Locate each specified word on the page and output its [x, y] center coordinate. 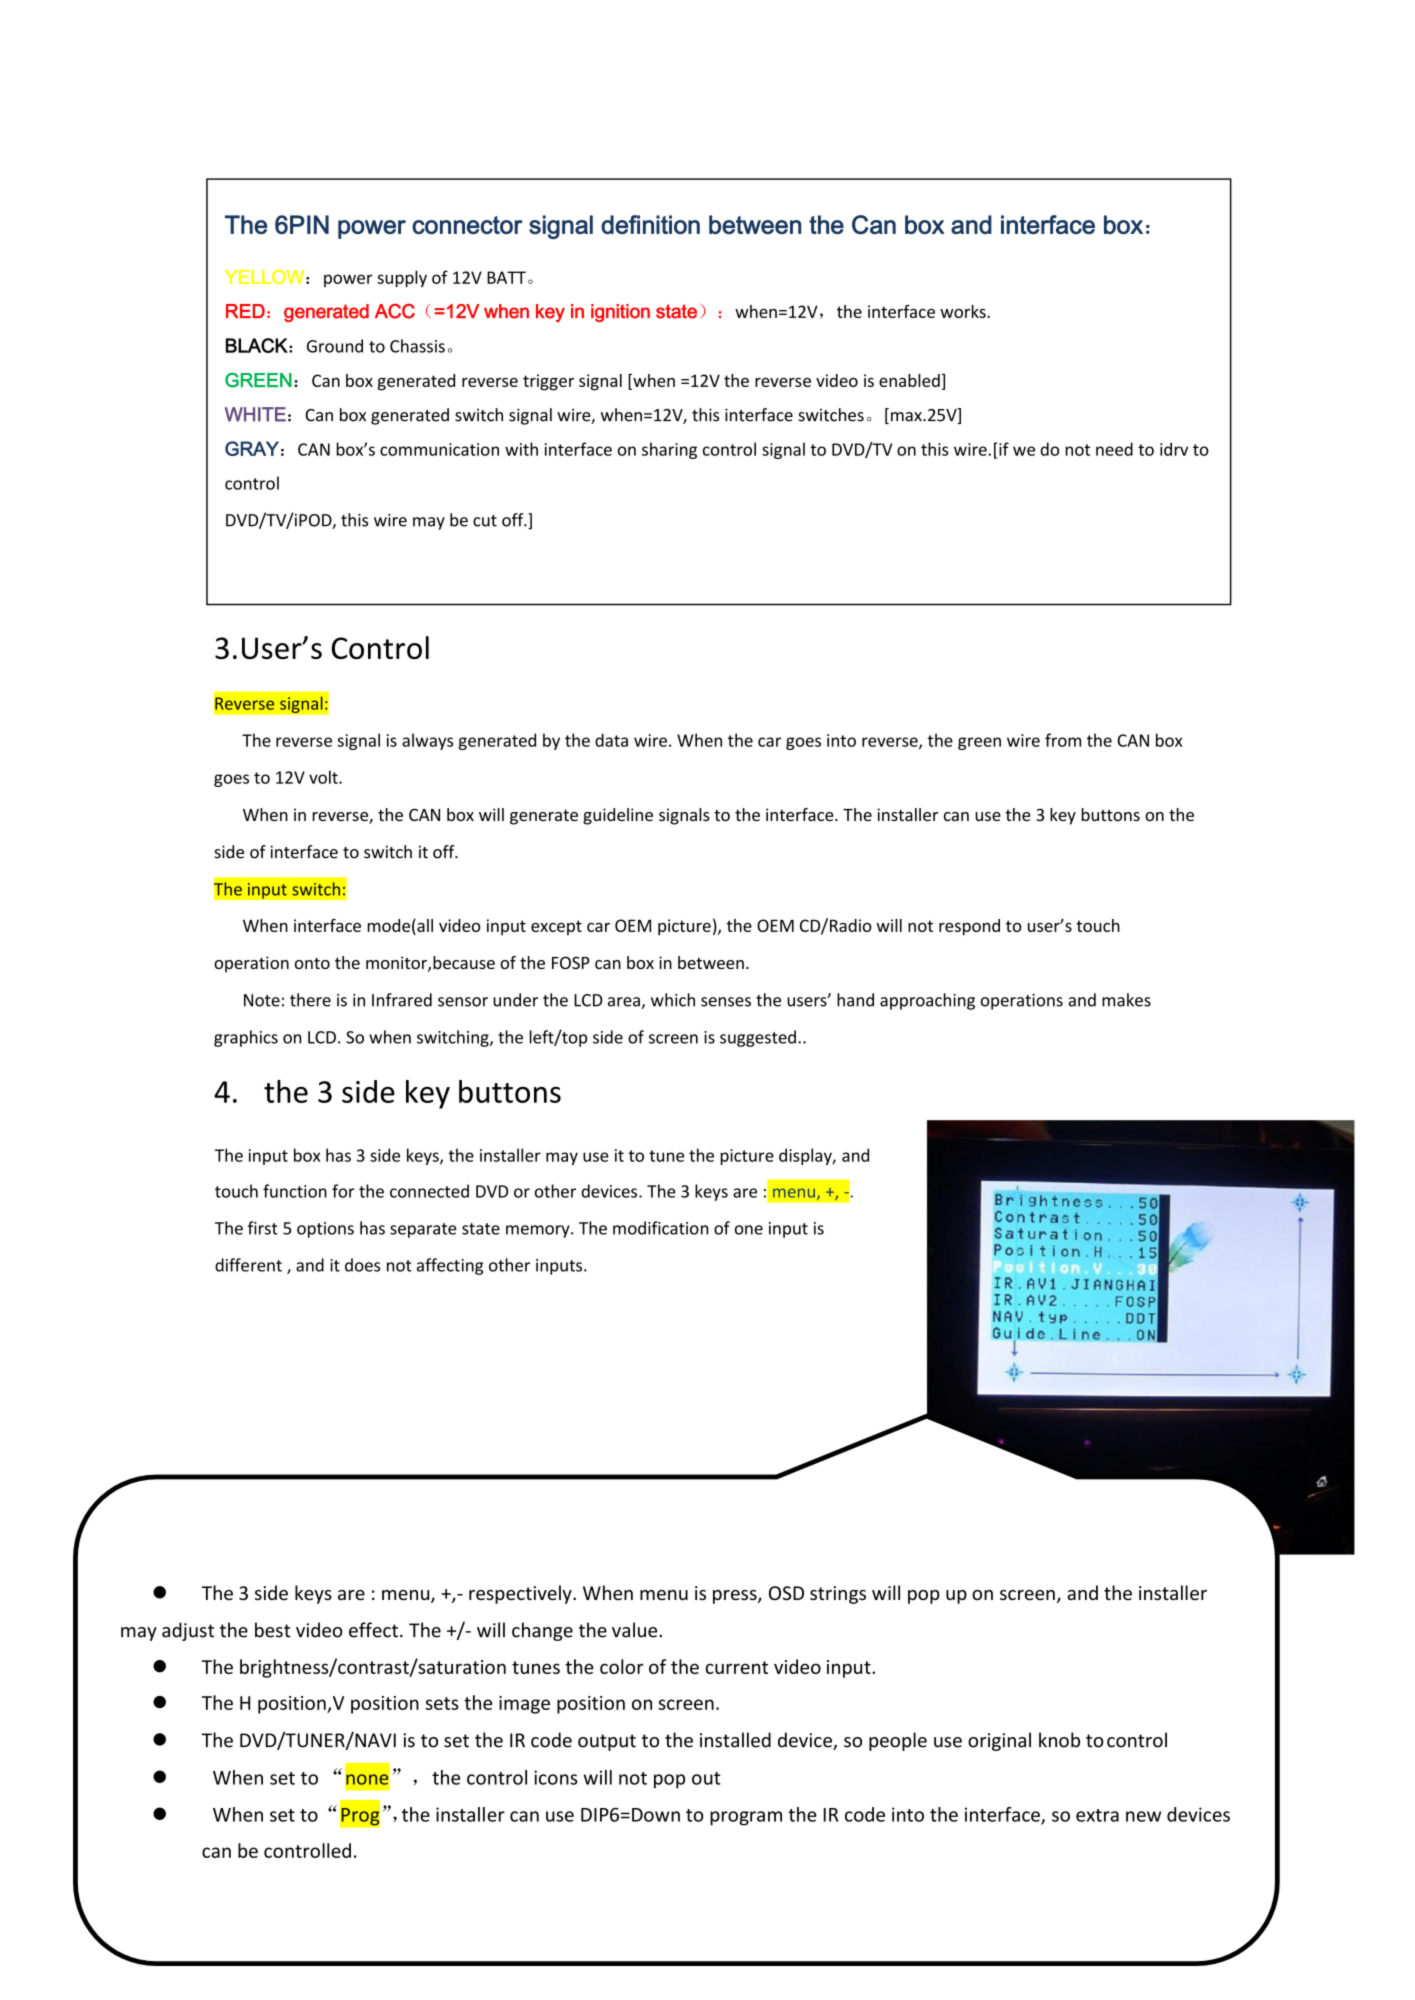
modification [660, 1228]
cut [485, 521]
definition [650, 224]
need [1114, 449]
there [310, 1000]
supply [402, 278]
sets [442, 1703]
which [673, 1000]
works [964, 311]
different [248, 1265]
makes [1126, 1000]
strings [838, 1595]
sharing [669, 450]
